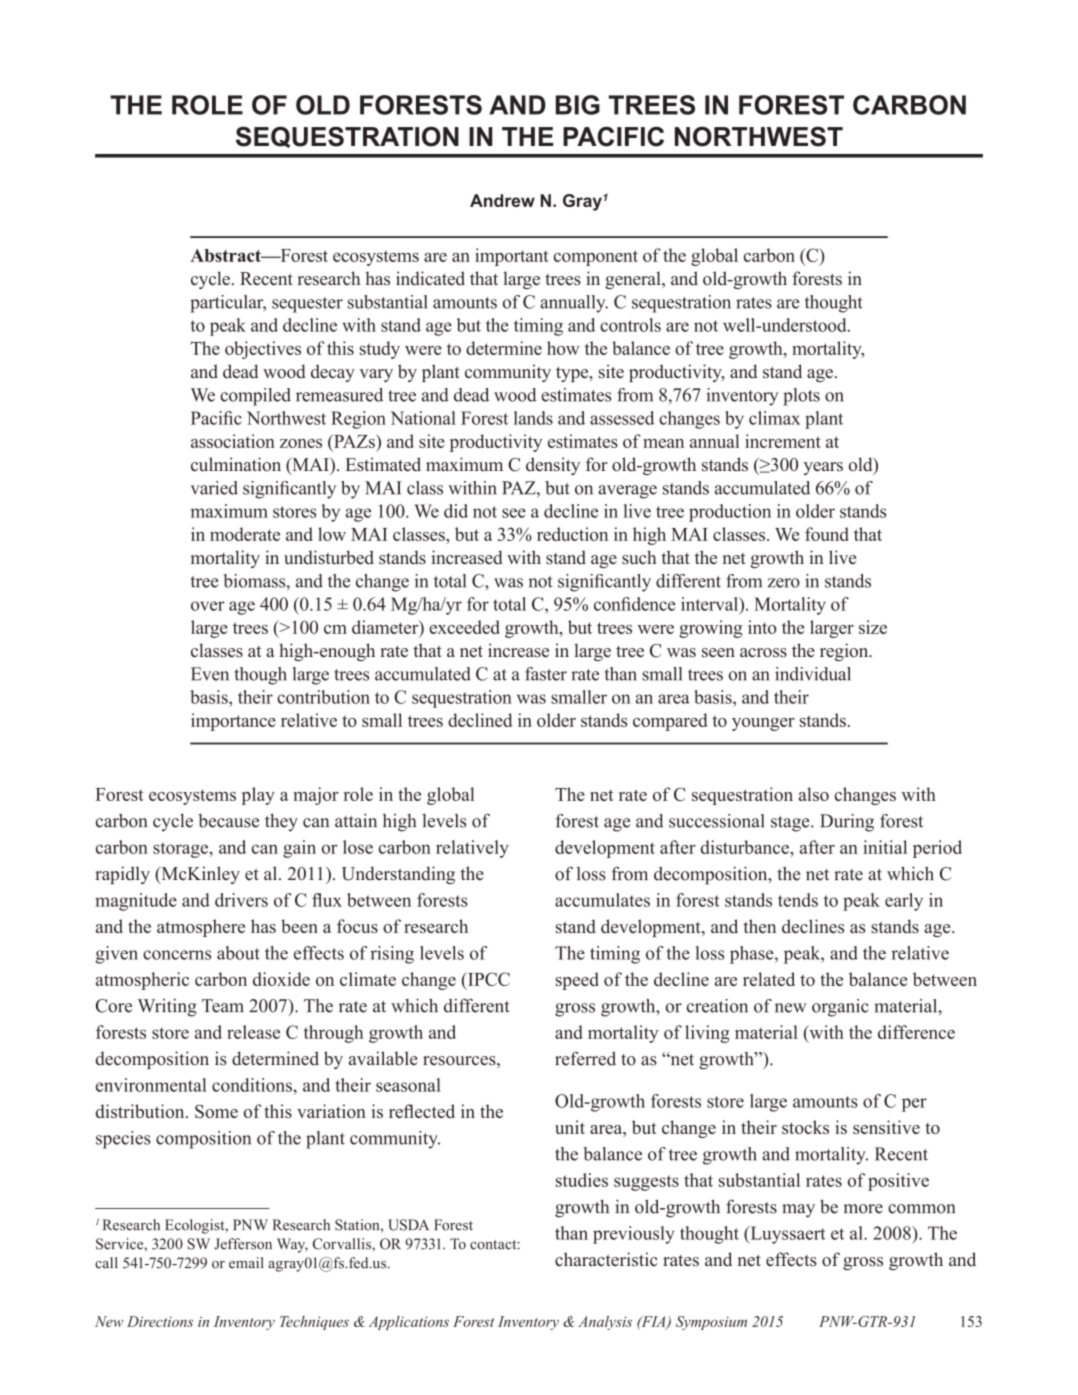 The width and height of the document is (1078, 1395). Describe the element at coordinates (201, 928) in the document. I see `atmosphere` at that location.
